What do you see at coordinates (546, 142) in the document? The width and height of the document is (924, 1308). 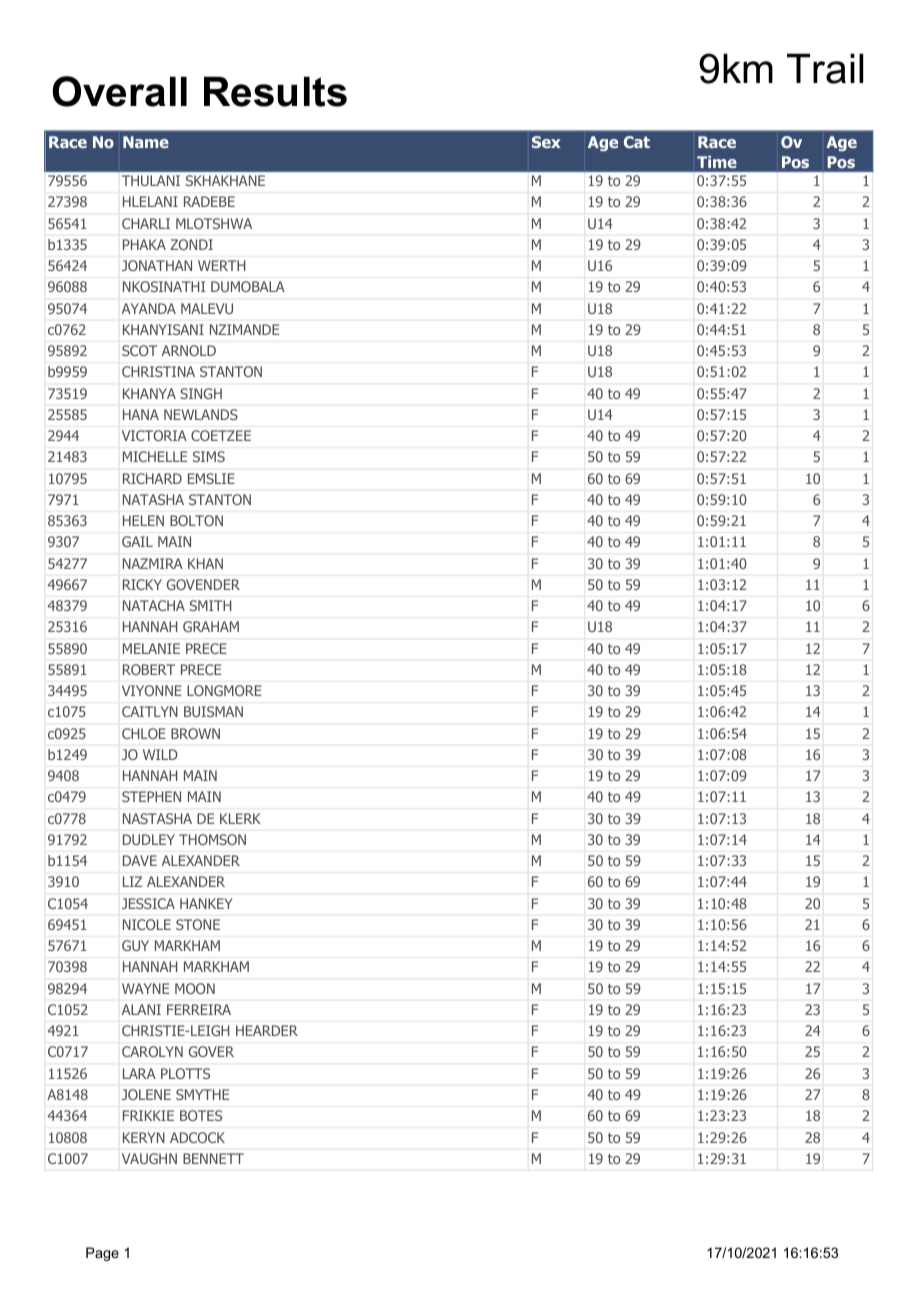 I see `Sex` at bounding box center [546, 142].
